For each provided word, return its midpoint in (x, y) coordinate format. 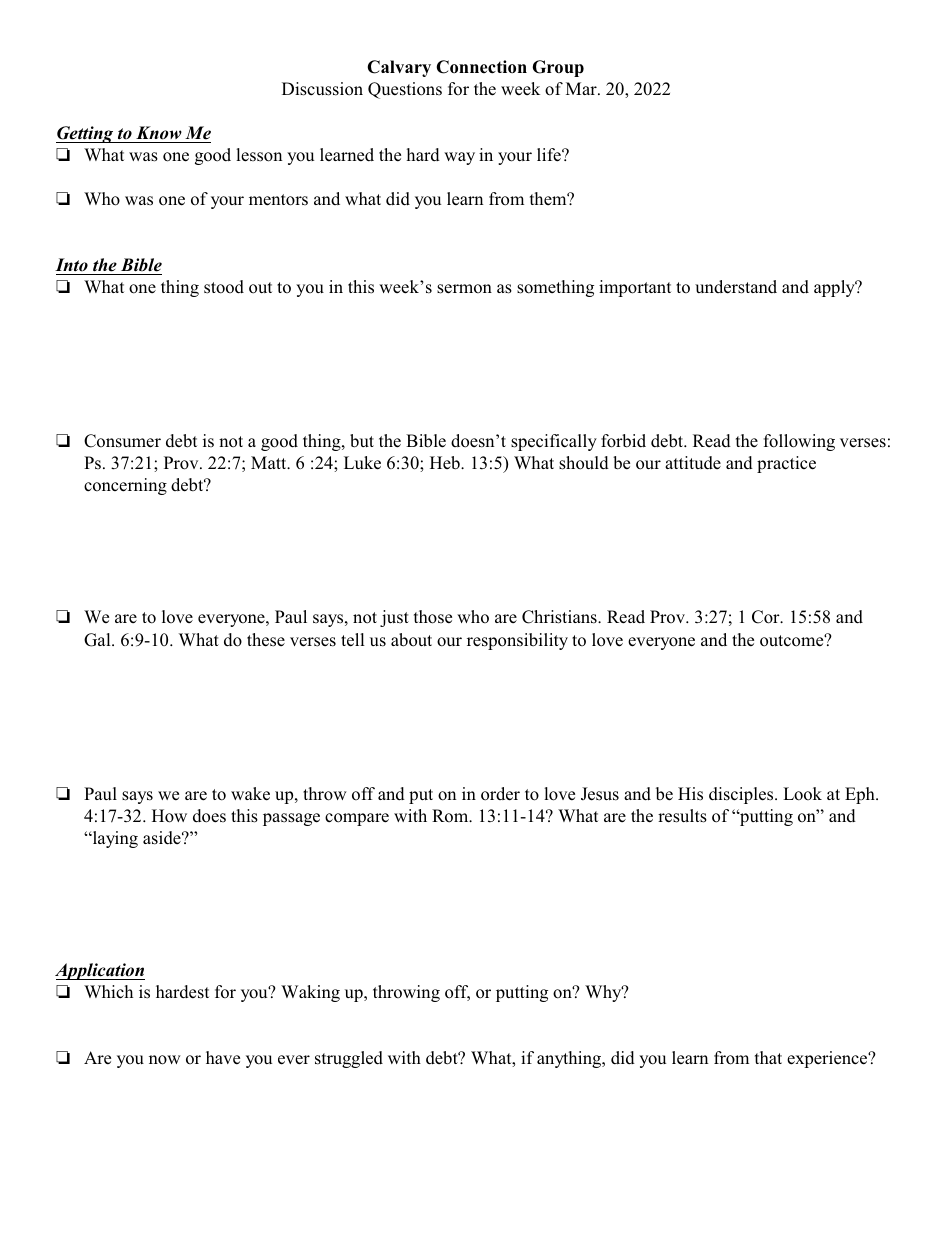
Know (159, 133)
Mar (582, 88)
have (223, 1057)
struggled (349, 1059)
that (768, 1057)
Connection (481, 67)
